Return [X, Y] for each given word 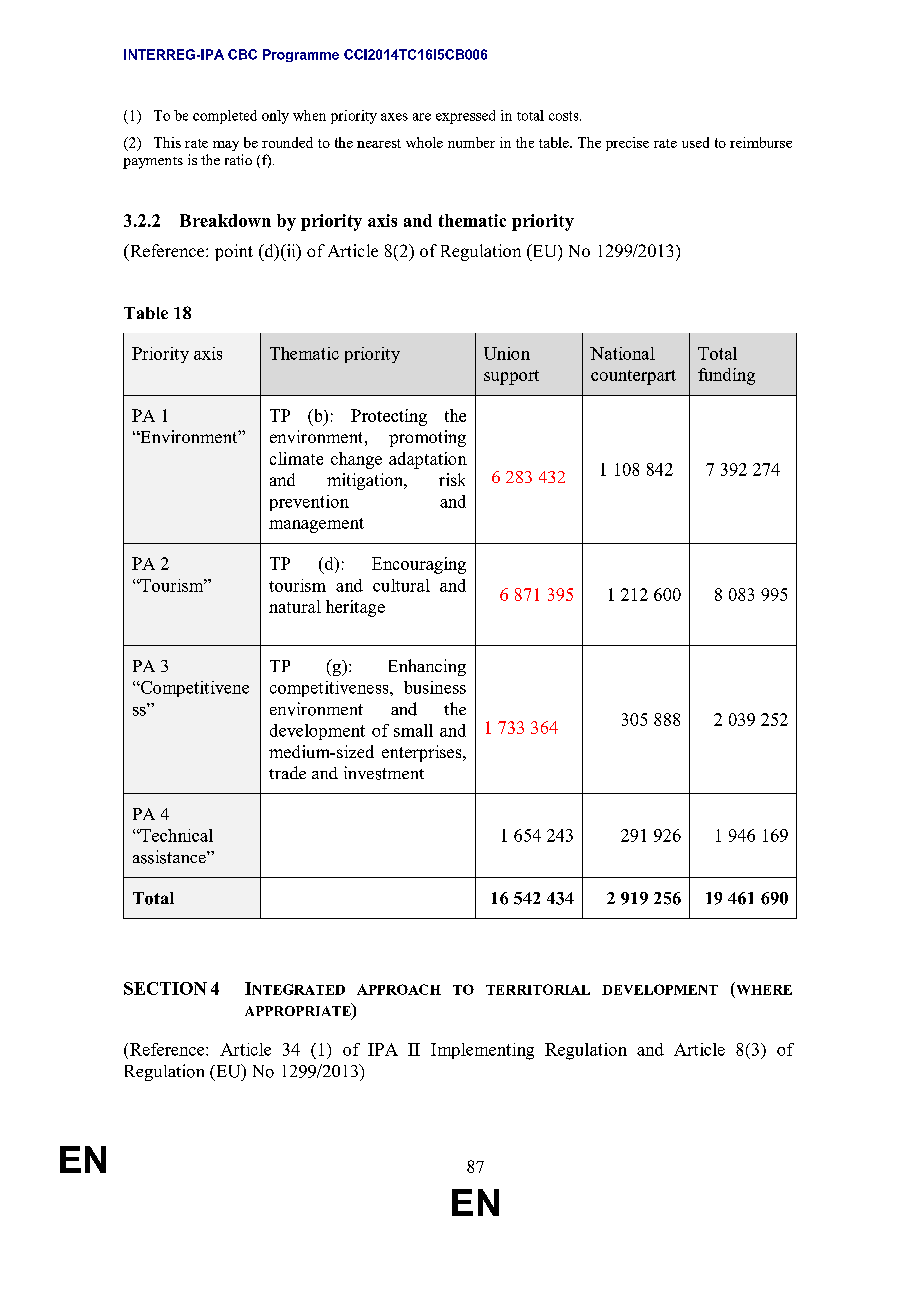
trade [287, 772]
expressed [465, 117]
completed [225, 117]
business [435, 687]
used [695, 142]
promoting [427, 438]
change [356, 460]
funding [726, 376]
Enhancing [427, 667]
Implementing [482, 1051]
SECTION [165, 988]
